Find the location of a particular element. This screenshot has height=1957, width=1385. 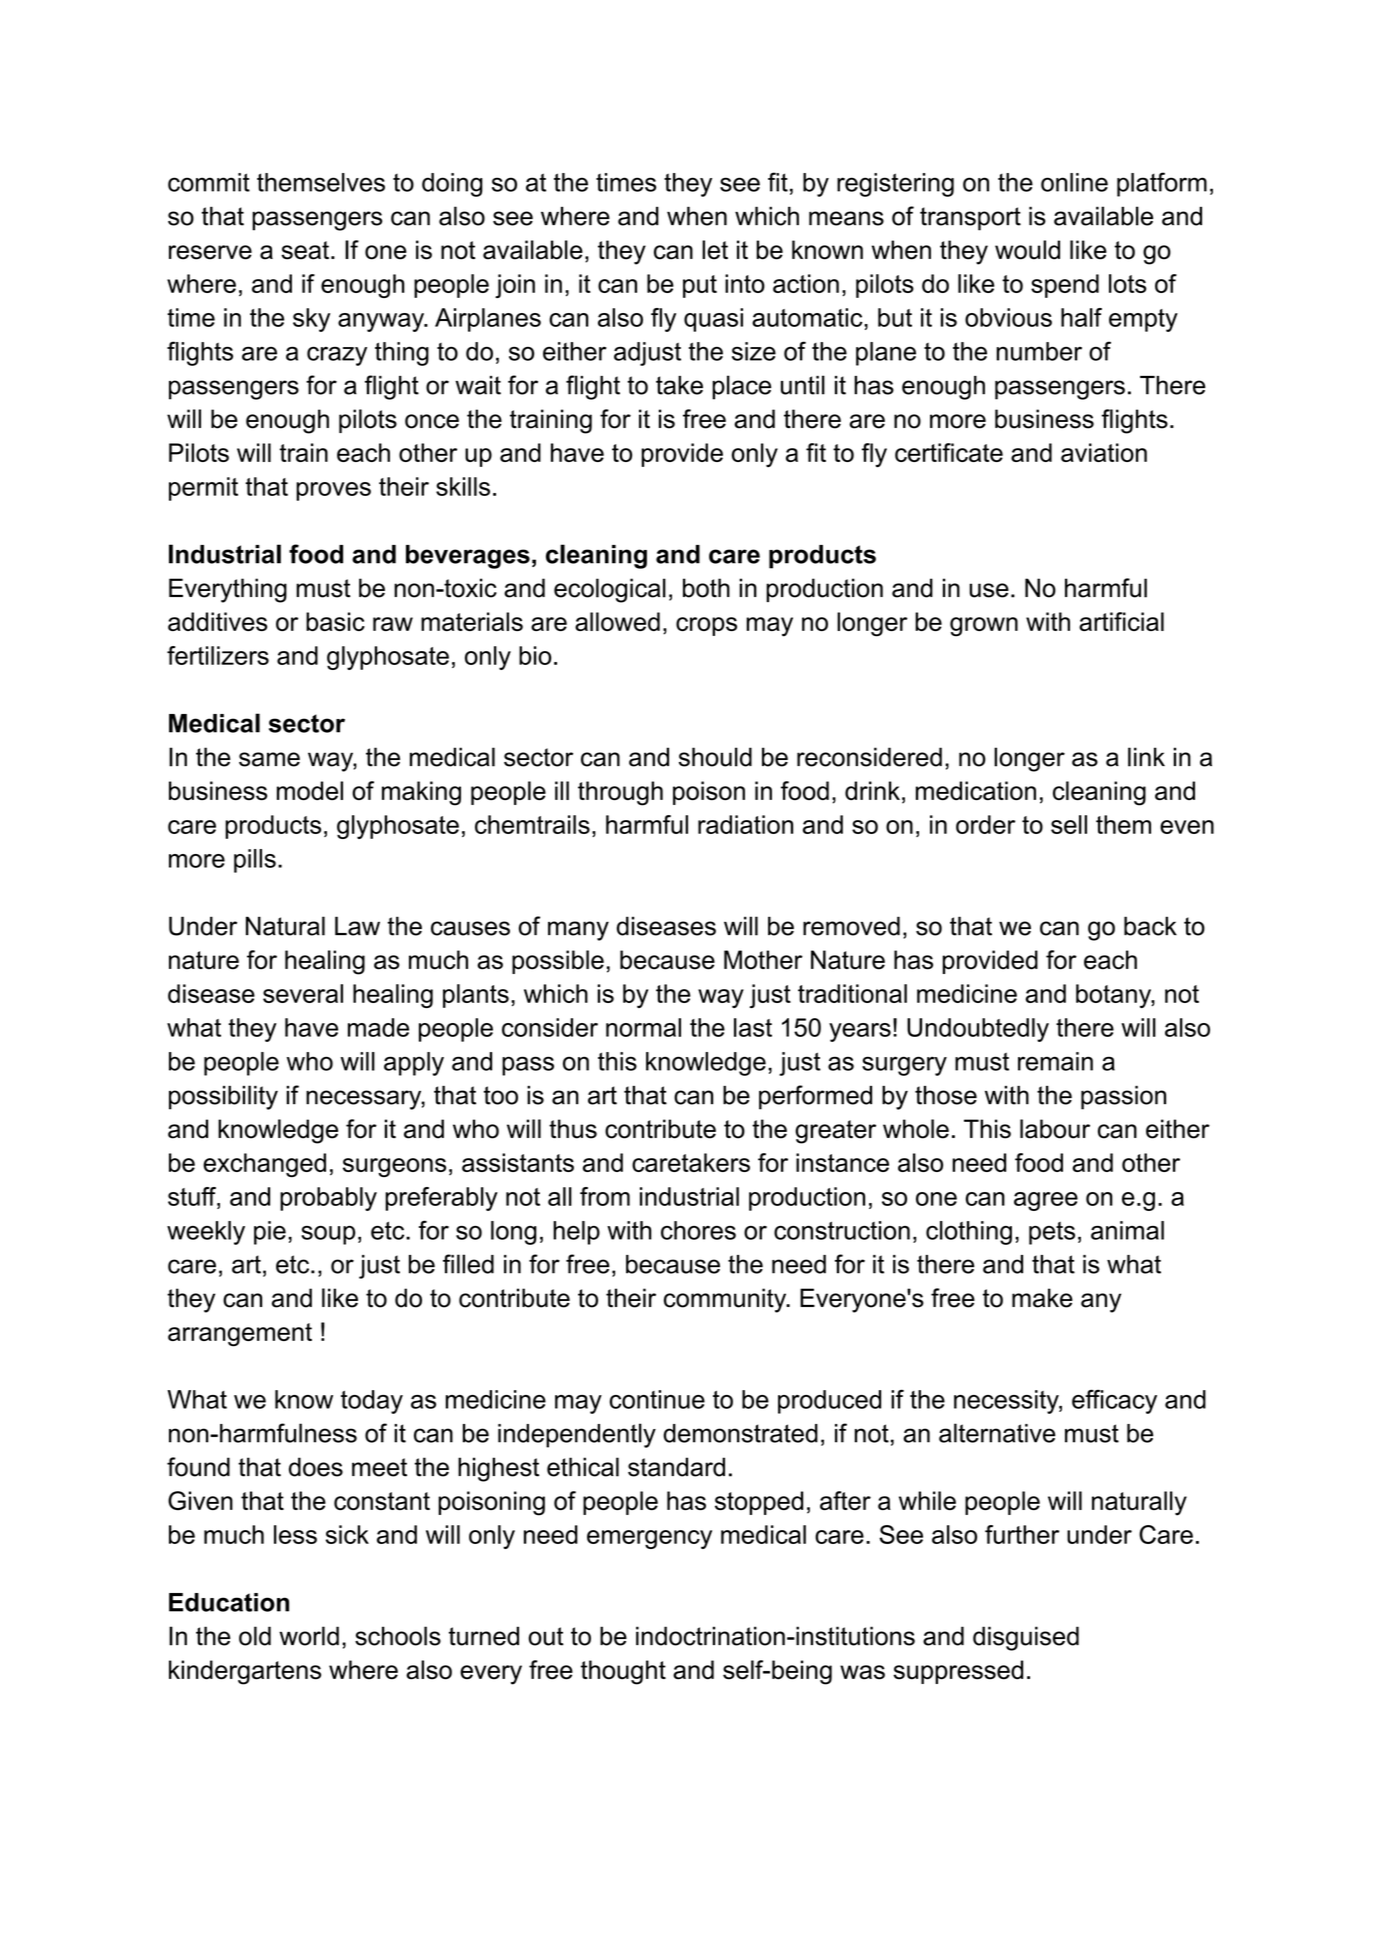

let is located at coordinates (715, 250).
